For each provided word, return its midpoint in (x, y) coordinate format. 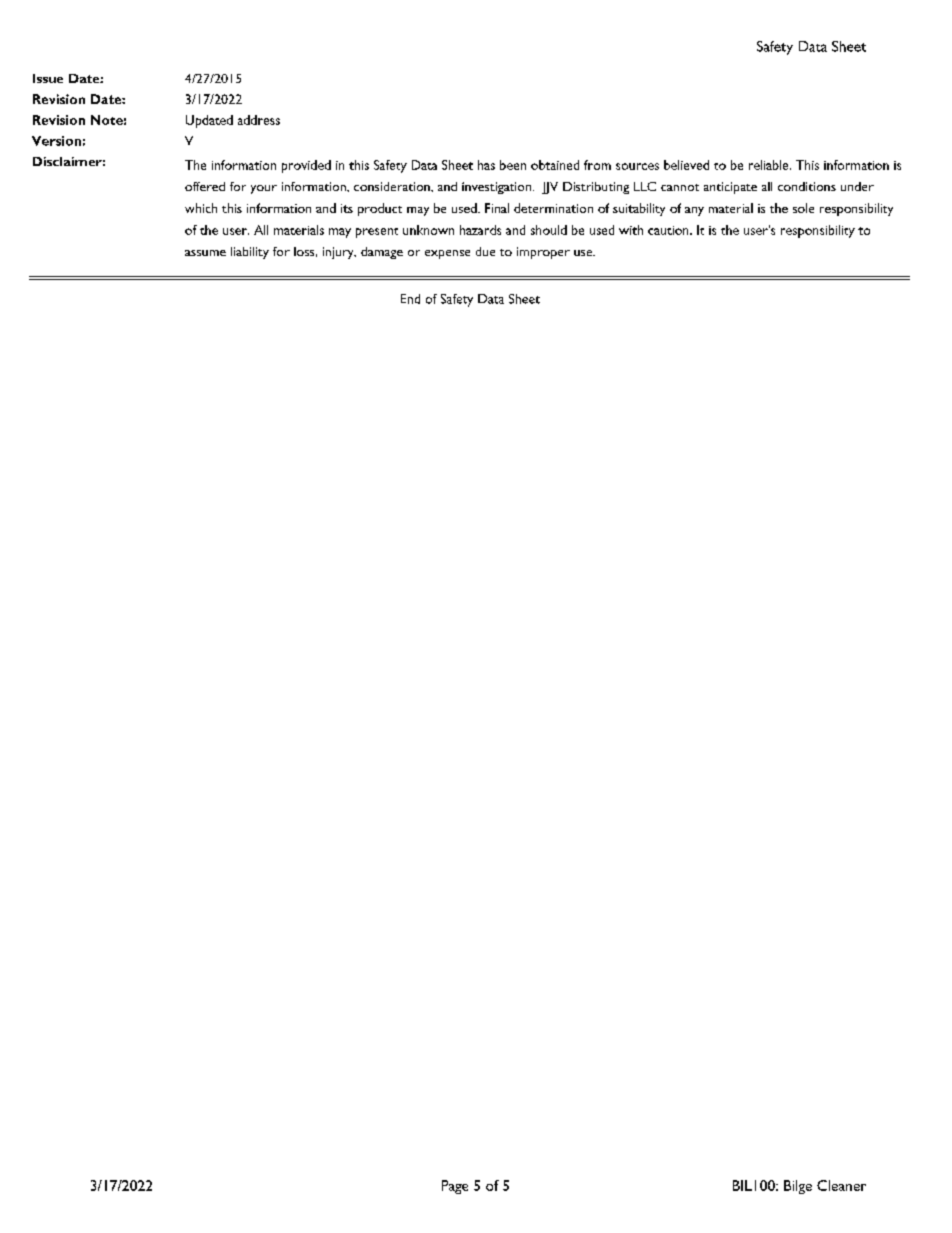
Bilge (798, 1187)
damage (382, 253)
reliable (770, 165)
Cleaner (841, 1185)
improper (543, 253)
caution (669, 230)
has (486, 165)
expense (447, 254)
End (410, 299)
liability (250, 253)
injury (339, 253)
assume (205, 253)
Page (455, 1187)
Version (56, 141)
